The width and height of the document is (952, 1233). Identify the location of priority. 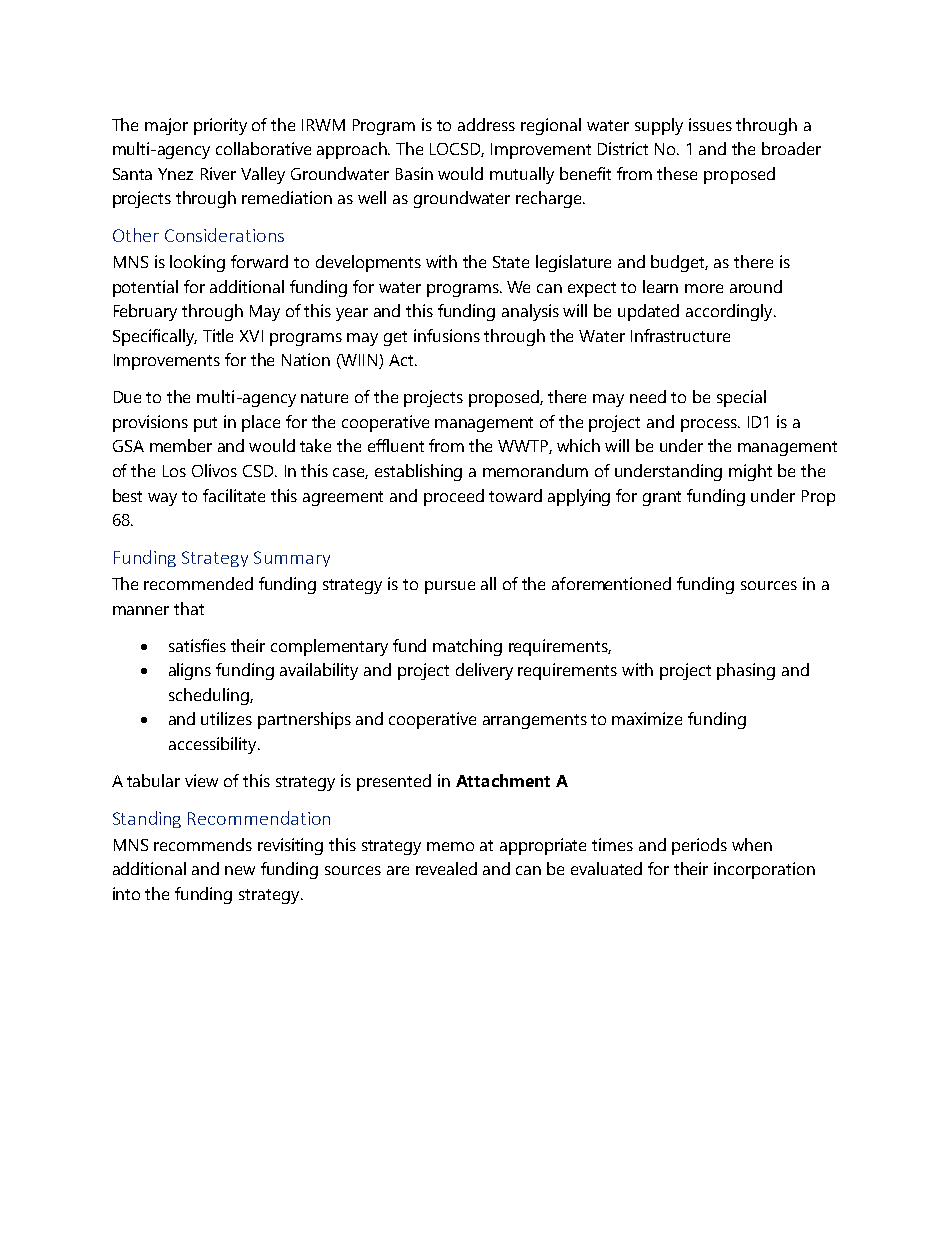
(220, 126).
